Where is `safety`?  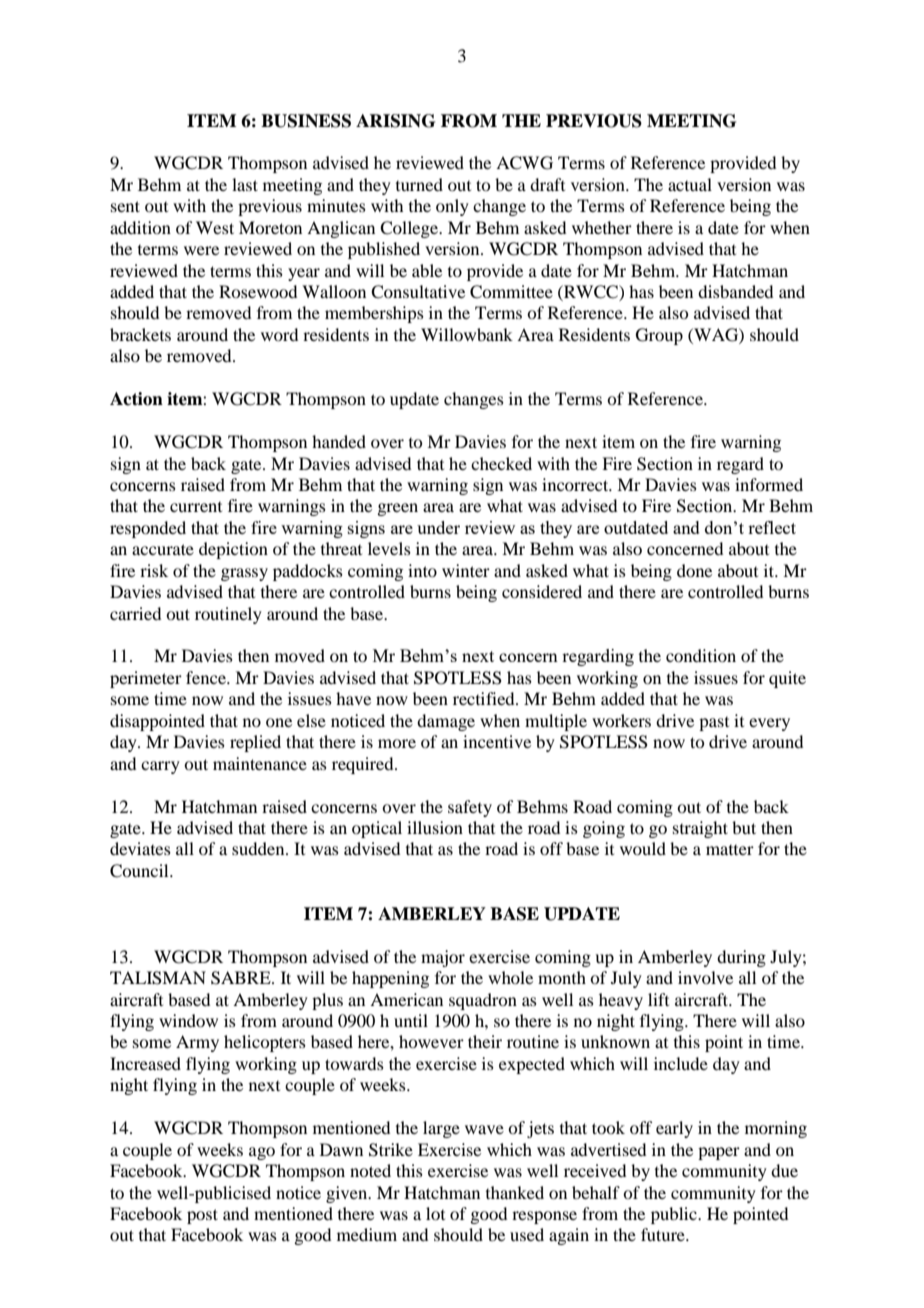 safety is located at coordinates (470, 808).
